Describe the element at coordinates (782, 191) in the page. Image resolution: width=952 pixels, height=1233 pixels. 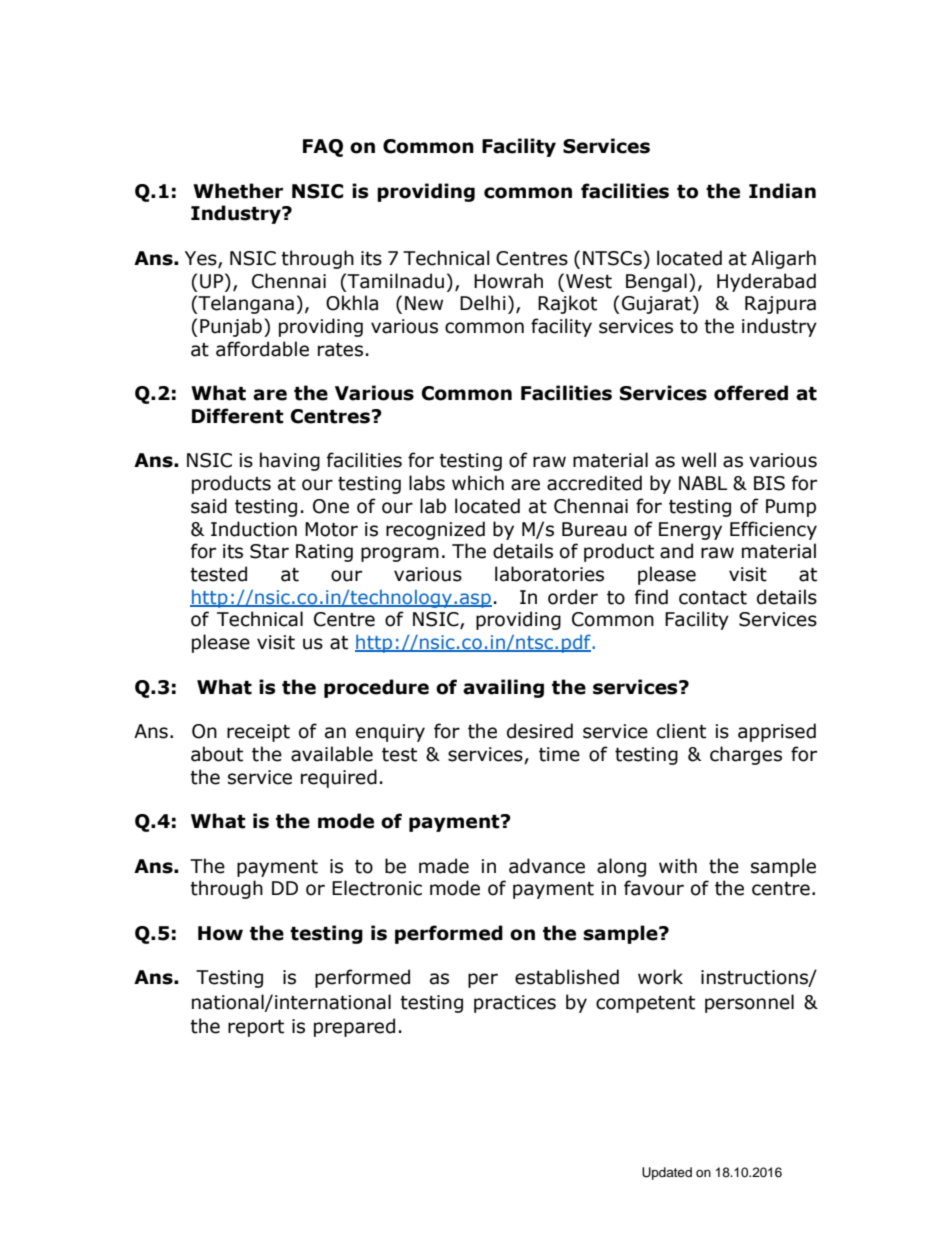
I see `Indian` at that location.
